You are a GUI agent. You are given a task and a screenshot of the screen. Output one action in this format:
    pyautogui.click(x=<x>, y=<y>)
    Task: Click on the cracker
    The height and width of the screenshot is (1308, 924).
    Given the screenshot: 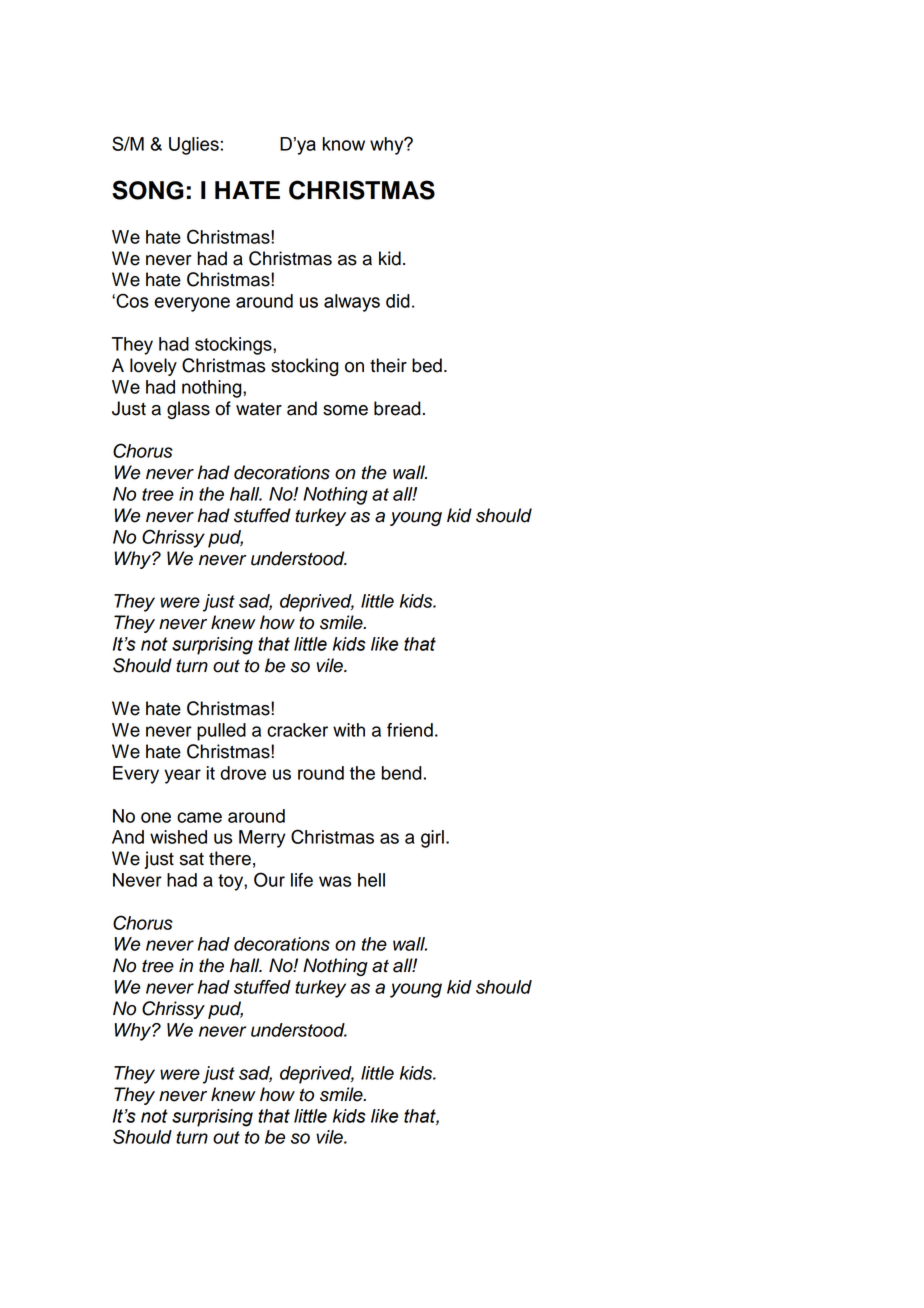 What is the action you would take?
    pyautogui.click(x=297, y=730)
